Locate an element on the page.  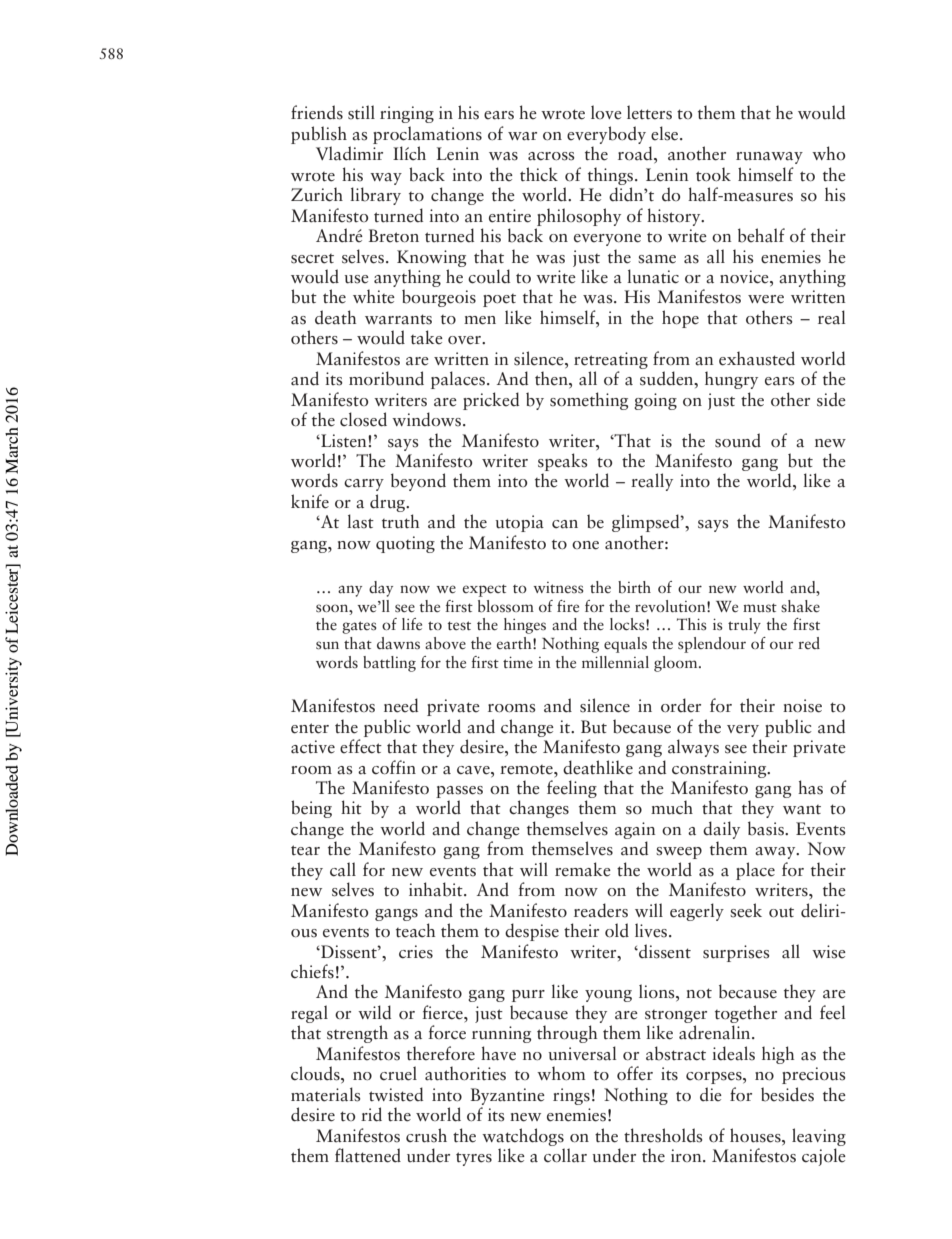
moribund is located at coordinates (386, 378).
